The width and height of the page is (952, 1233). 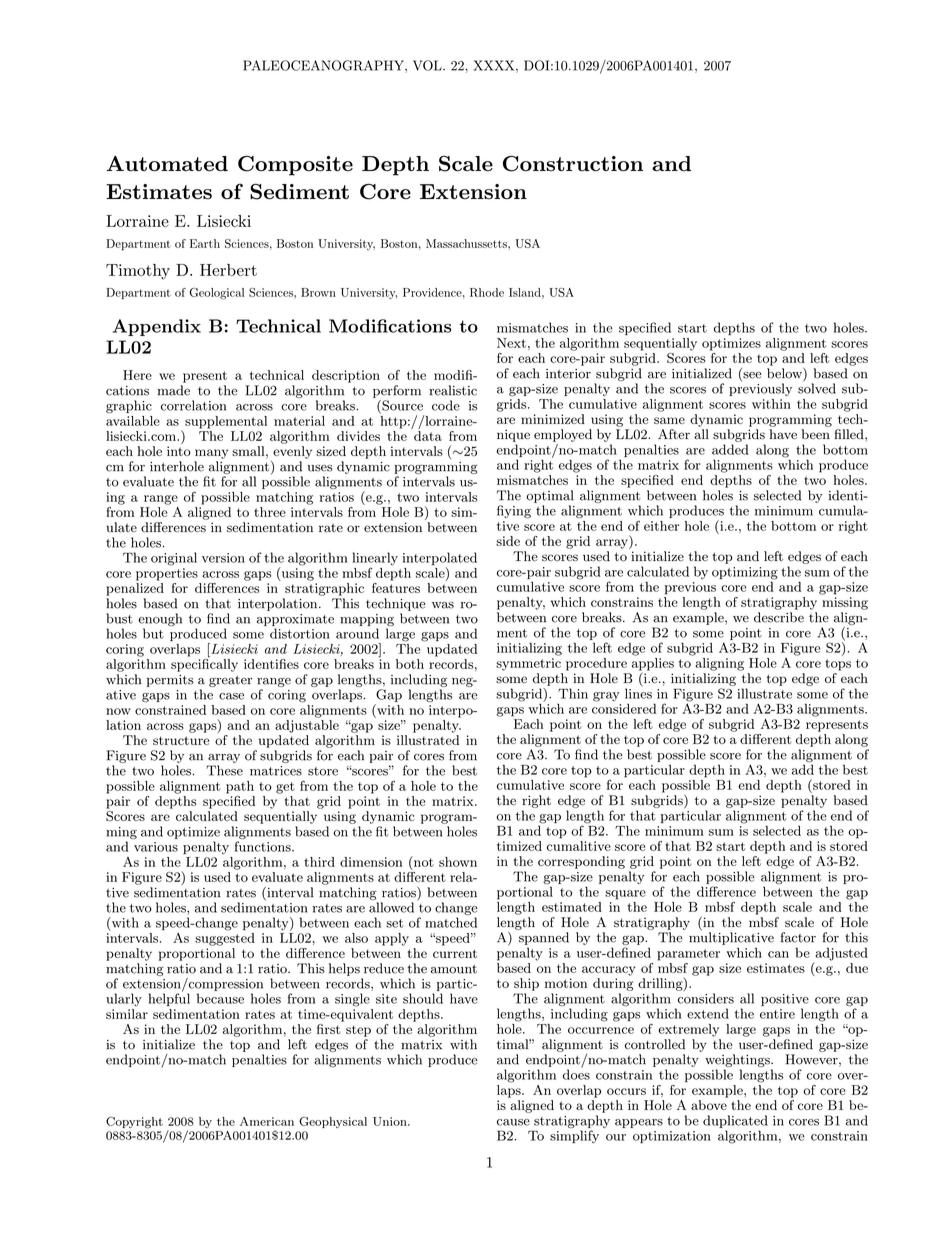 What do you see at coordinates (573, 164) in the page?
I see `Construction` at bounding box center [573, 164].
